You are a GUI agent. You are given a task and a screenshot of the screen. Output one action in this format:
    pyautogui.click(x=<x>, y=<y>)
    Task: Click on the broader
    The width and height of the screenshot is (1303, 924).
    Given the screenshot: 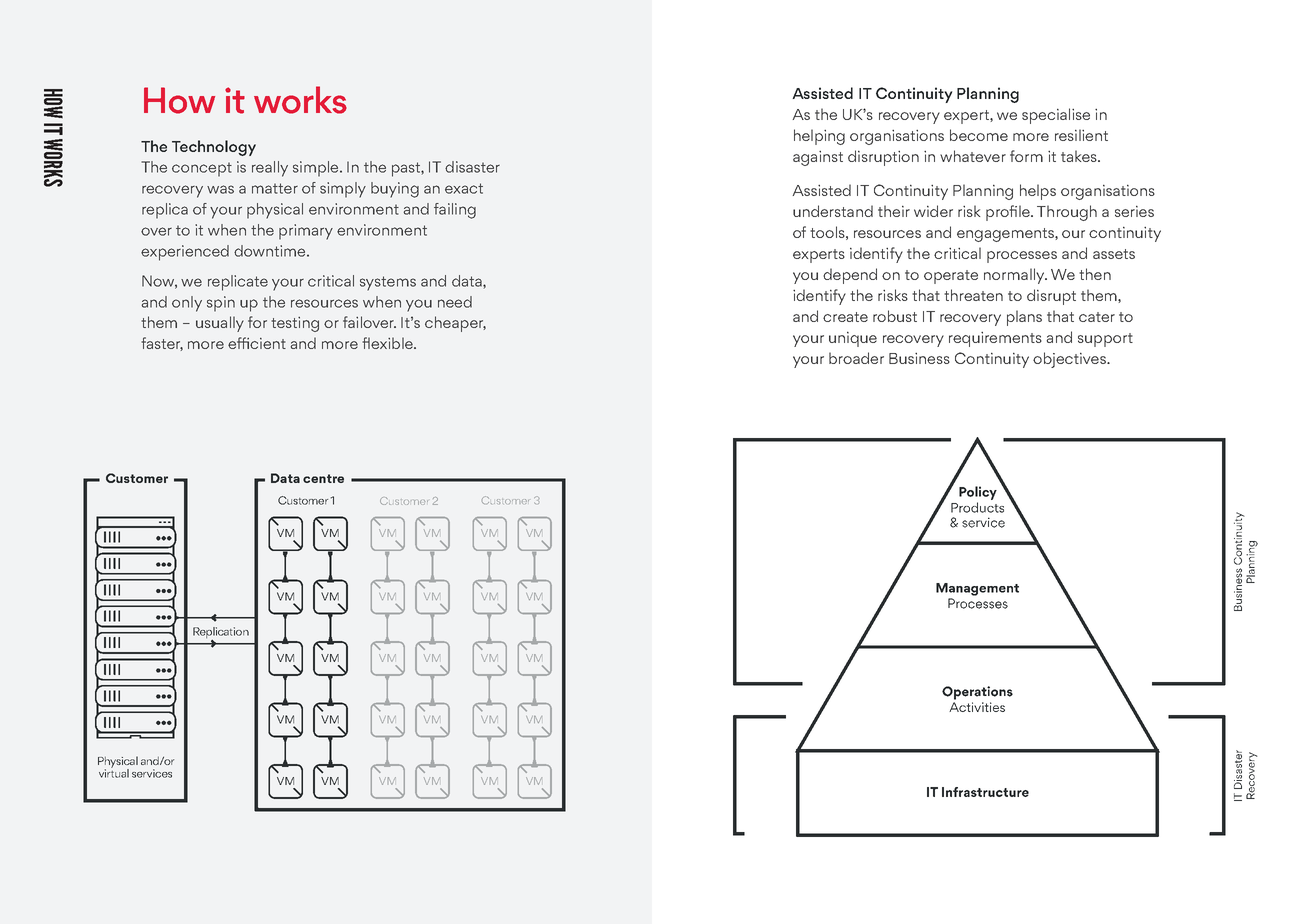 What is the action you would take?
    pyautogui.click(x=856, y=358)
